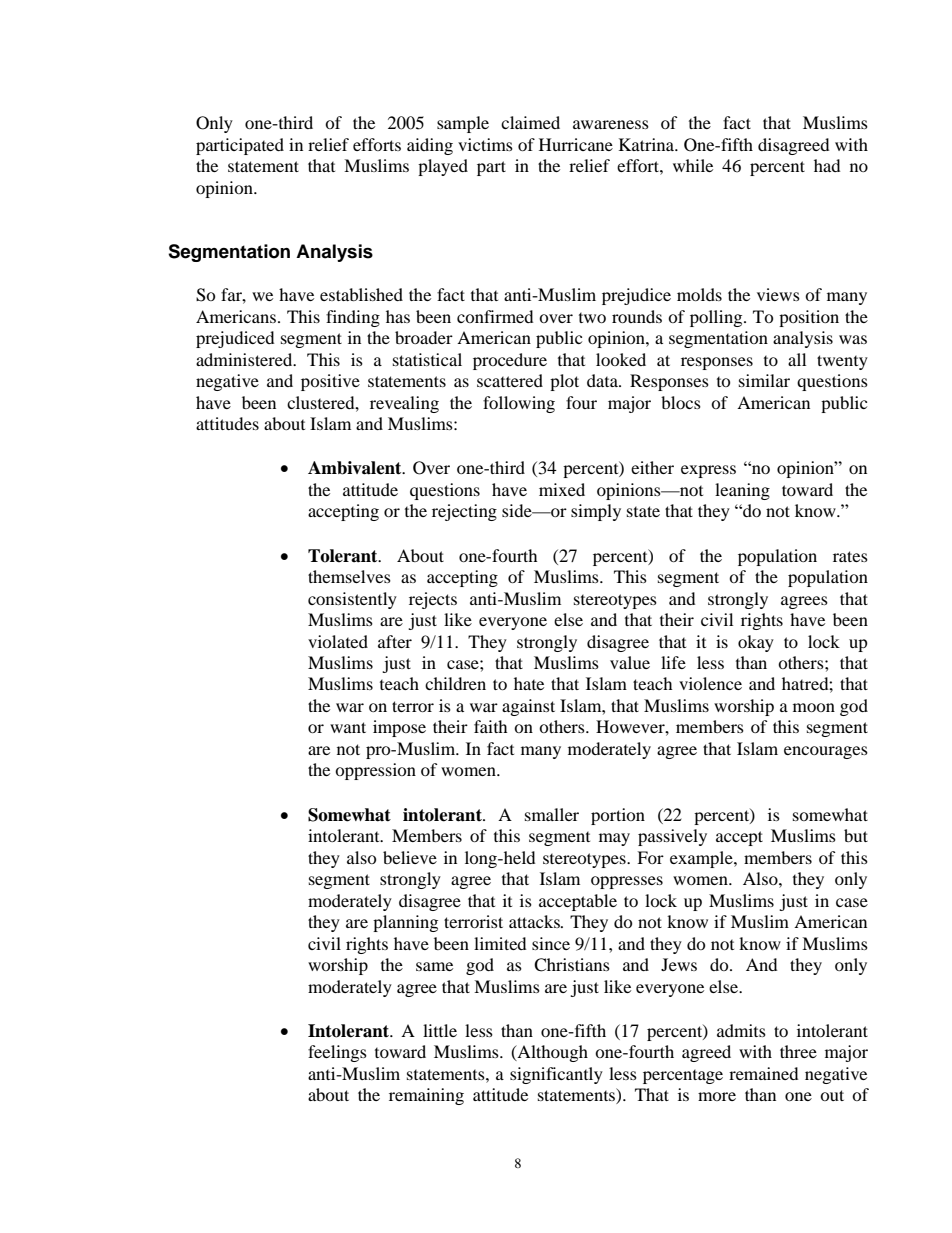  I want to click on consistently, so click(352, 600).
